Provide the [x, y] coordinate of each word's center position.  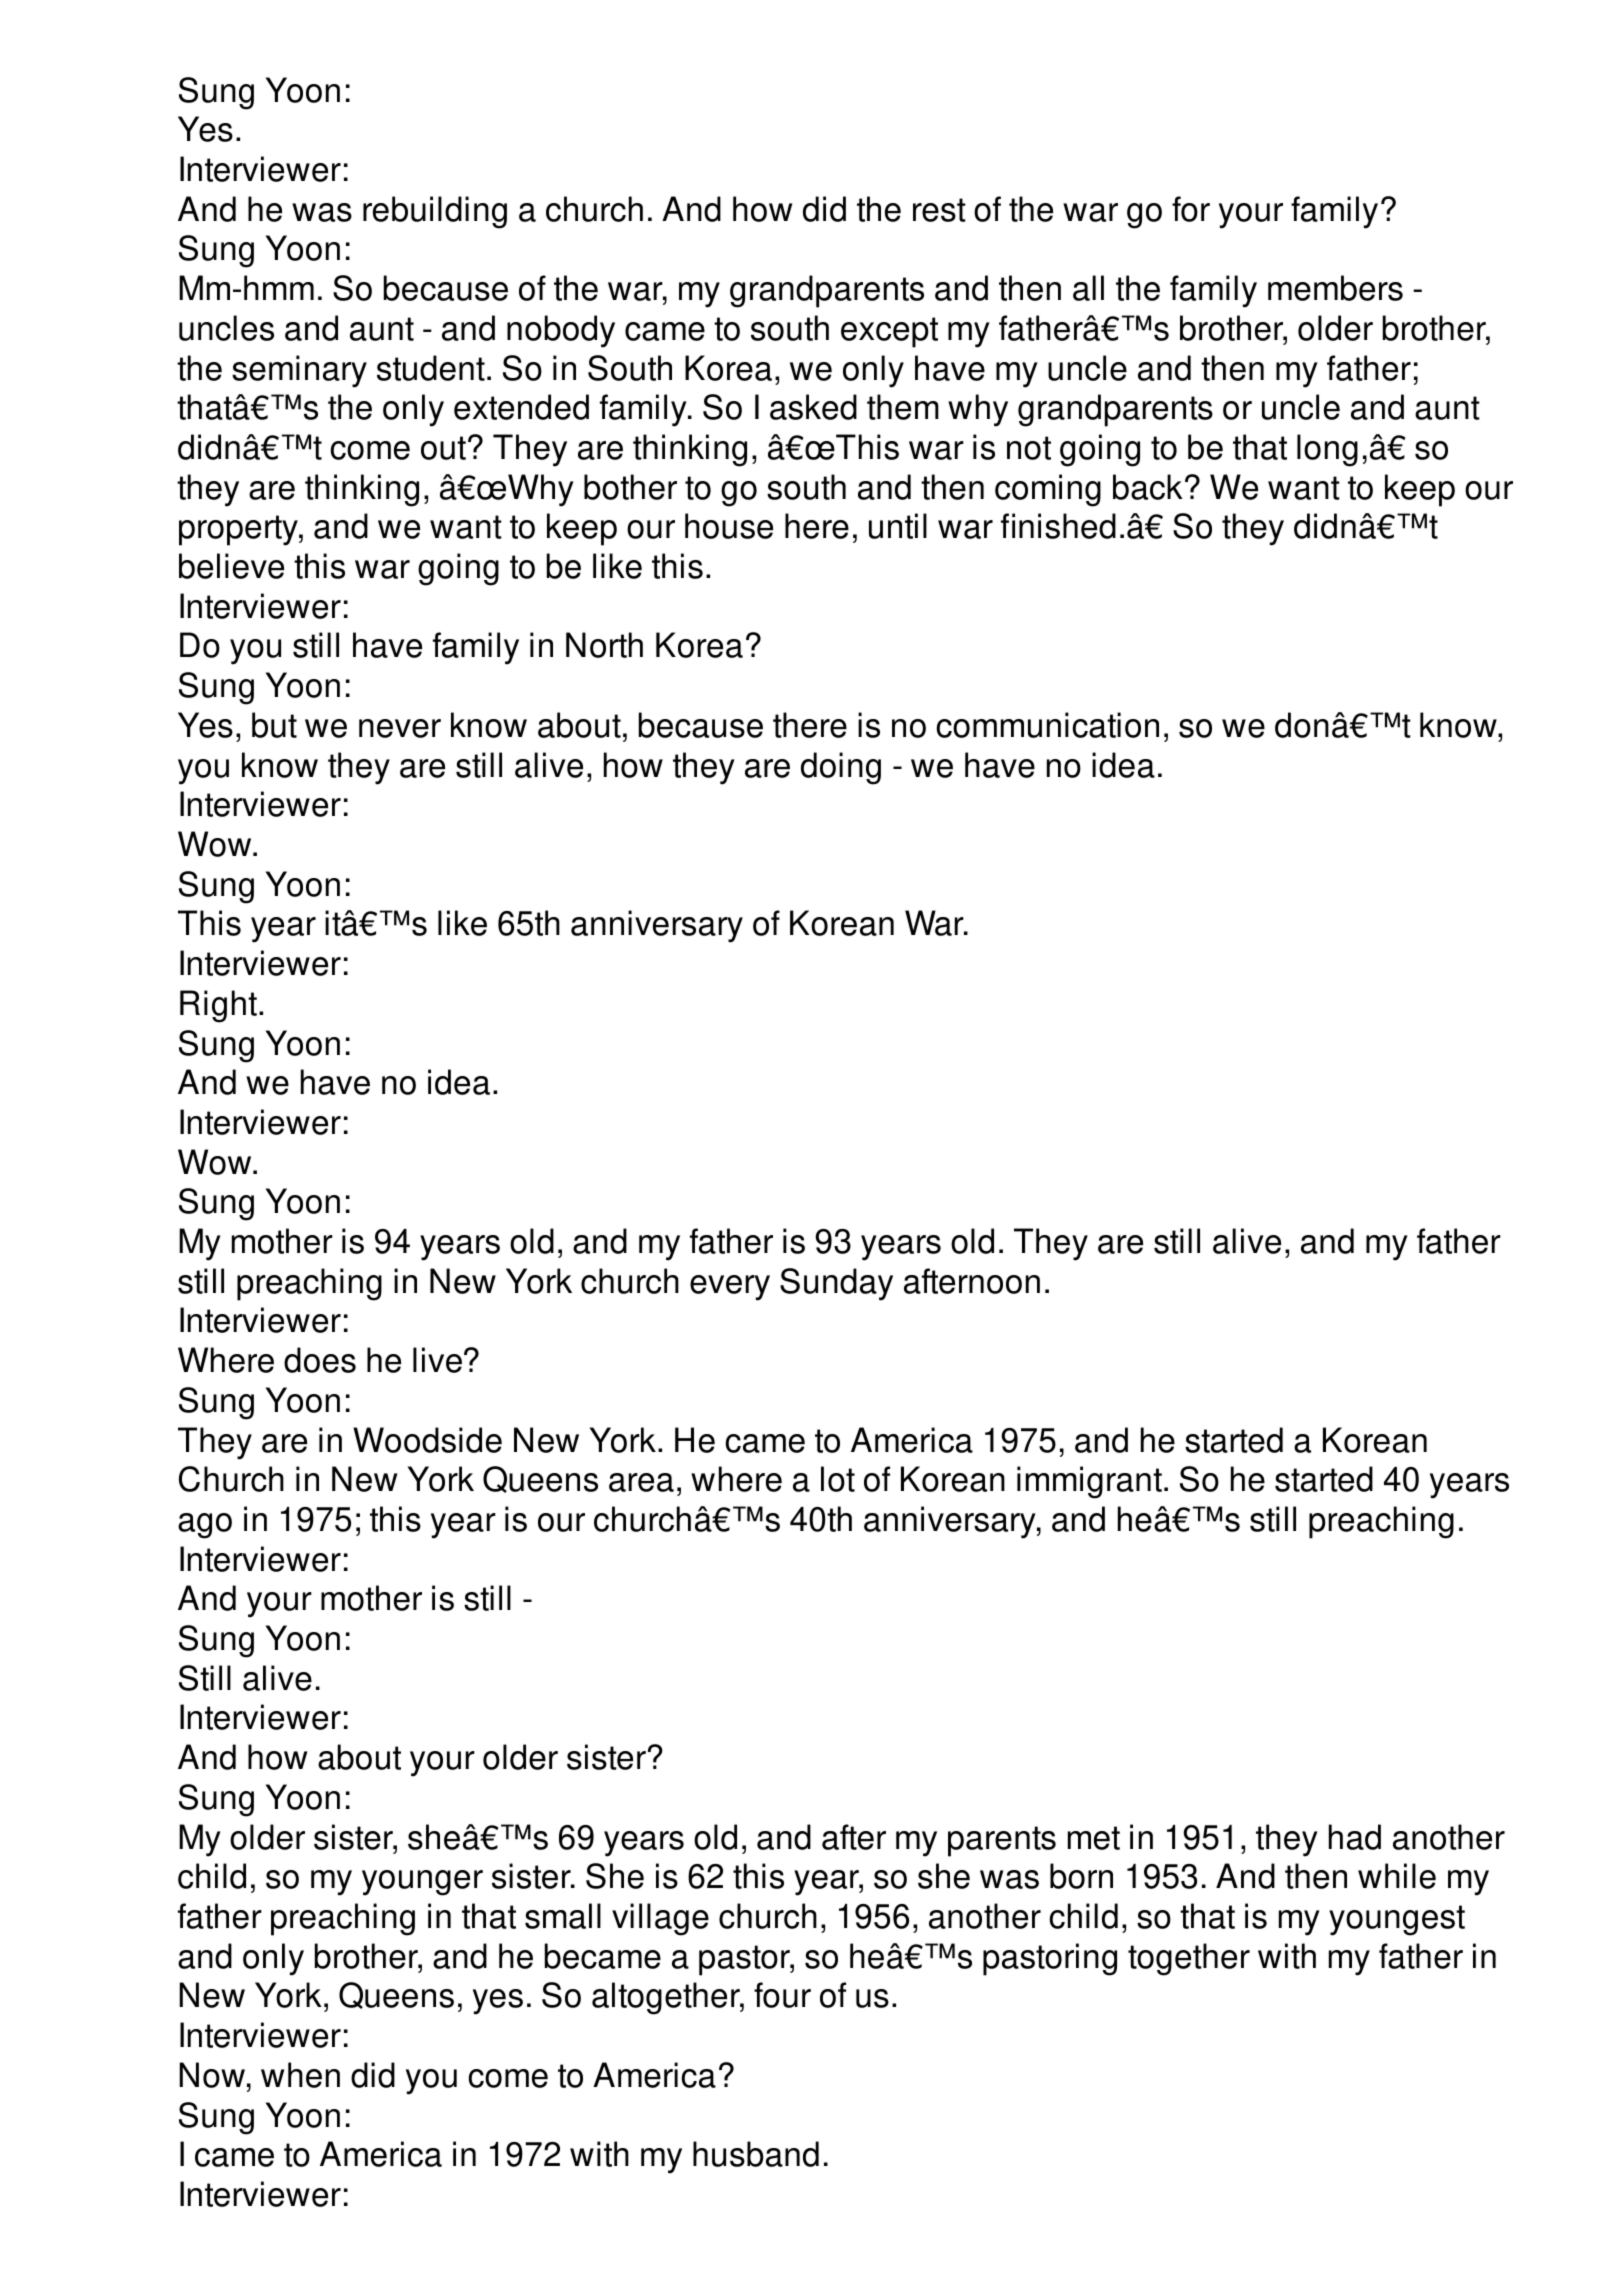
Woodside [427, 1440]
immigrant [1089, 1482]
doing [841, 768]
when [300, 2075]
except [889, 332]
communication [1047, 725]
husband [756, 2154]
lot [838, 1479]
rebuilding [435, 212]
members [1335, 288]
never [400, 728]
